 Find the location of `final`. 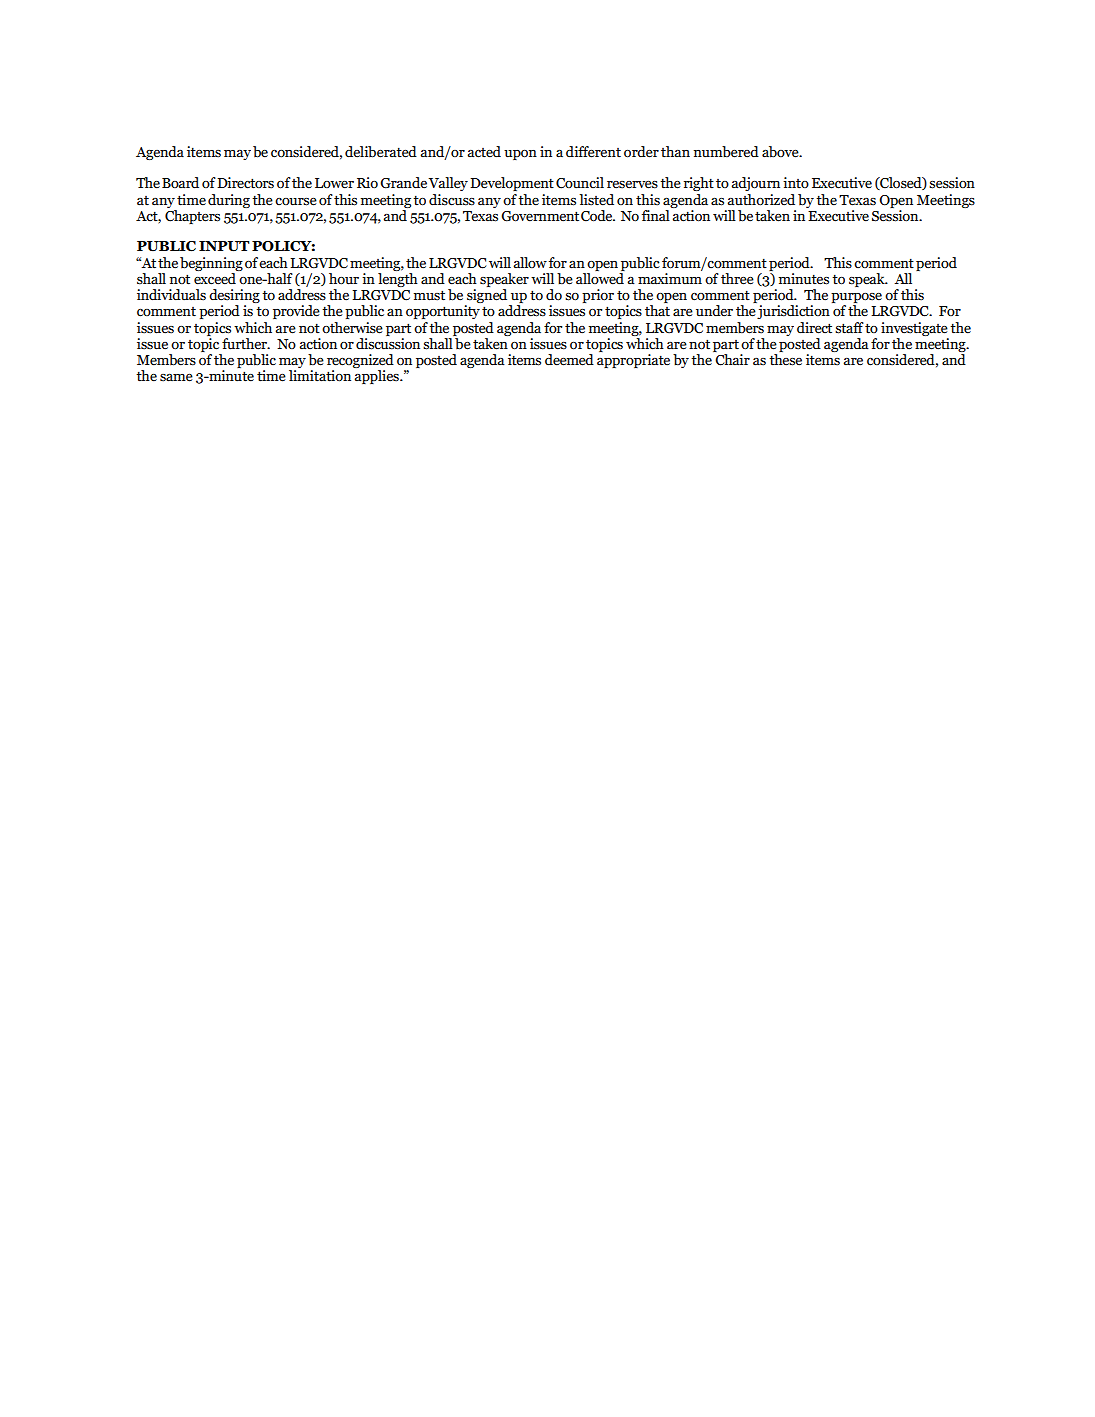

final is located at coordinates (657, 214).
